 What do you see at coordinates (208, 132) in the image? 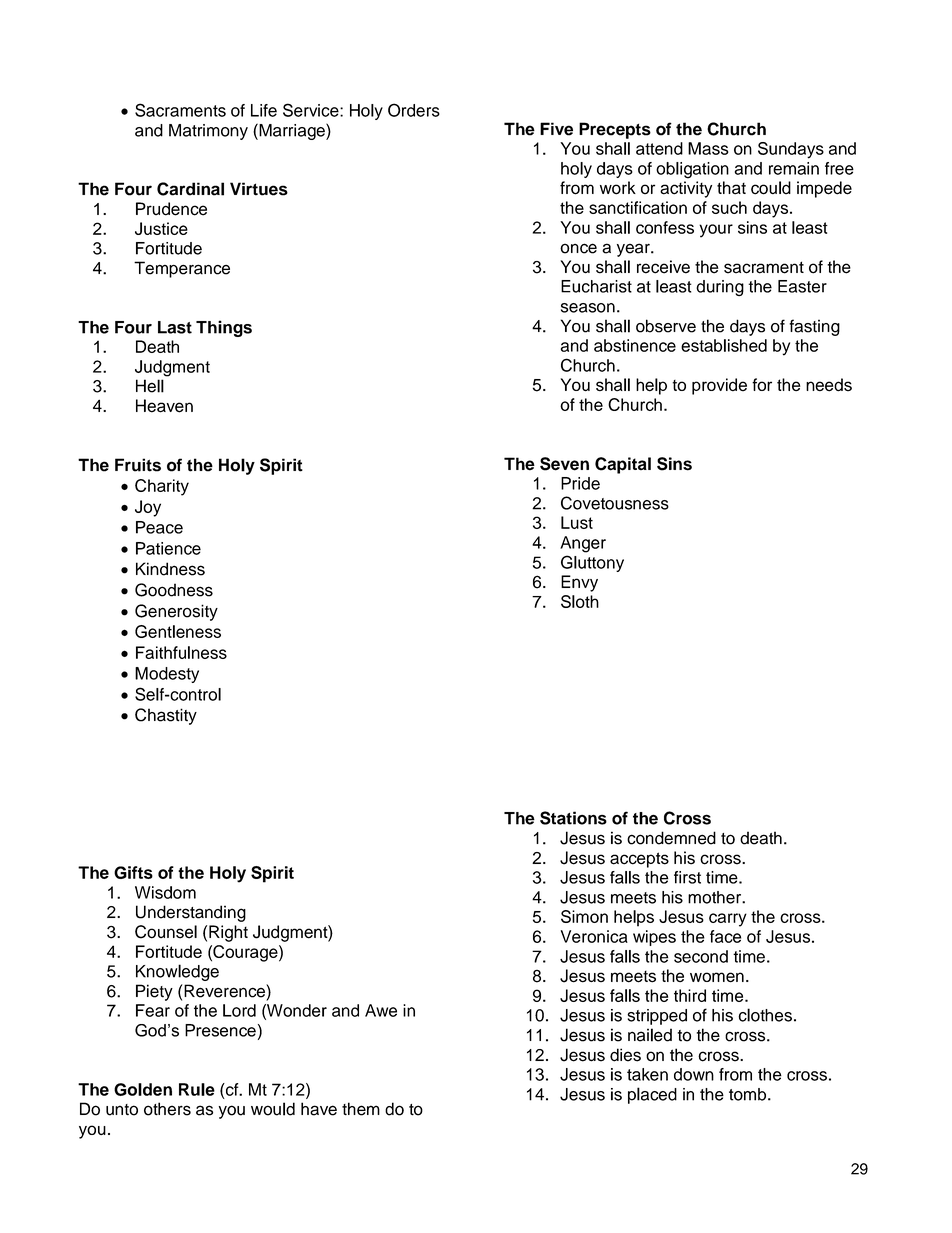
I see `Matrimony` at bounding box center [208, 132].
